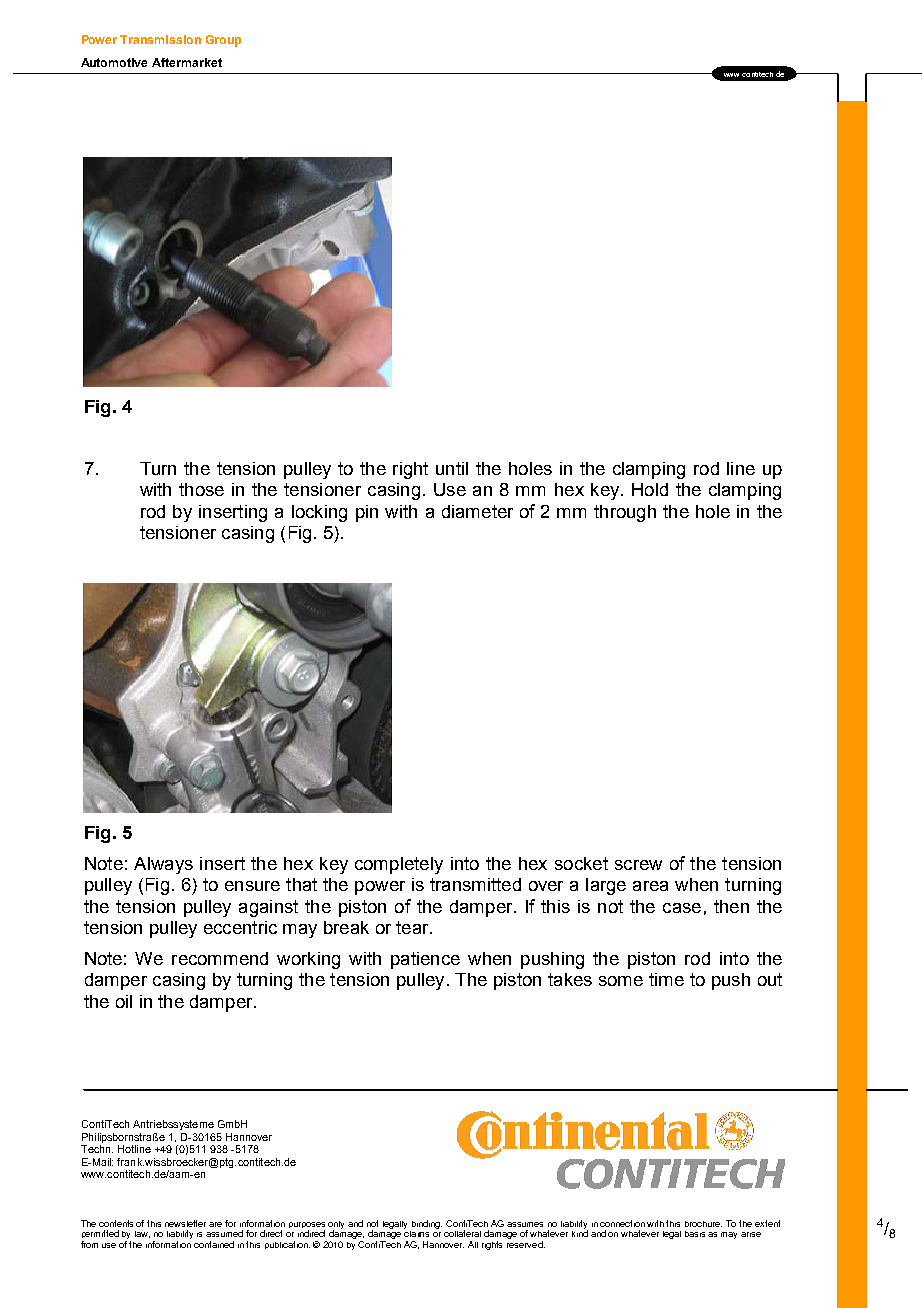 The image size is (924, 1308). I want to click on binding, so click(427, 1224).
